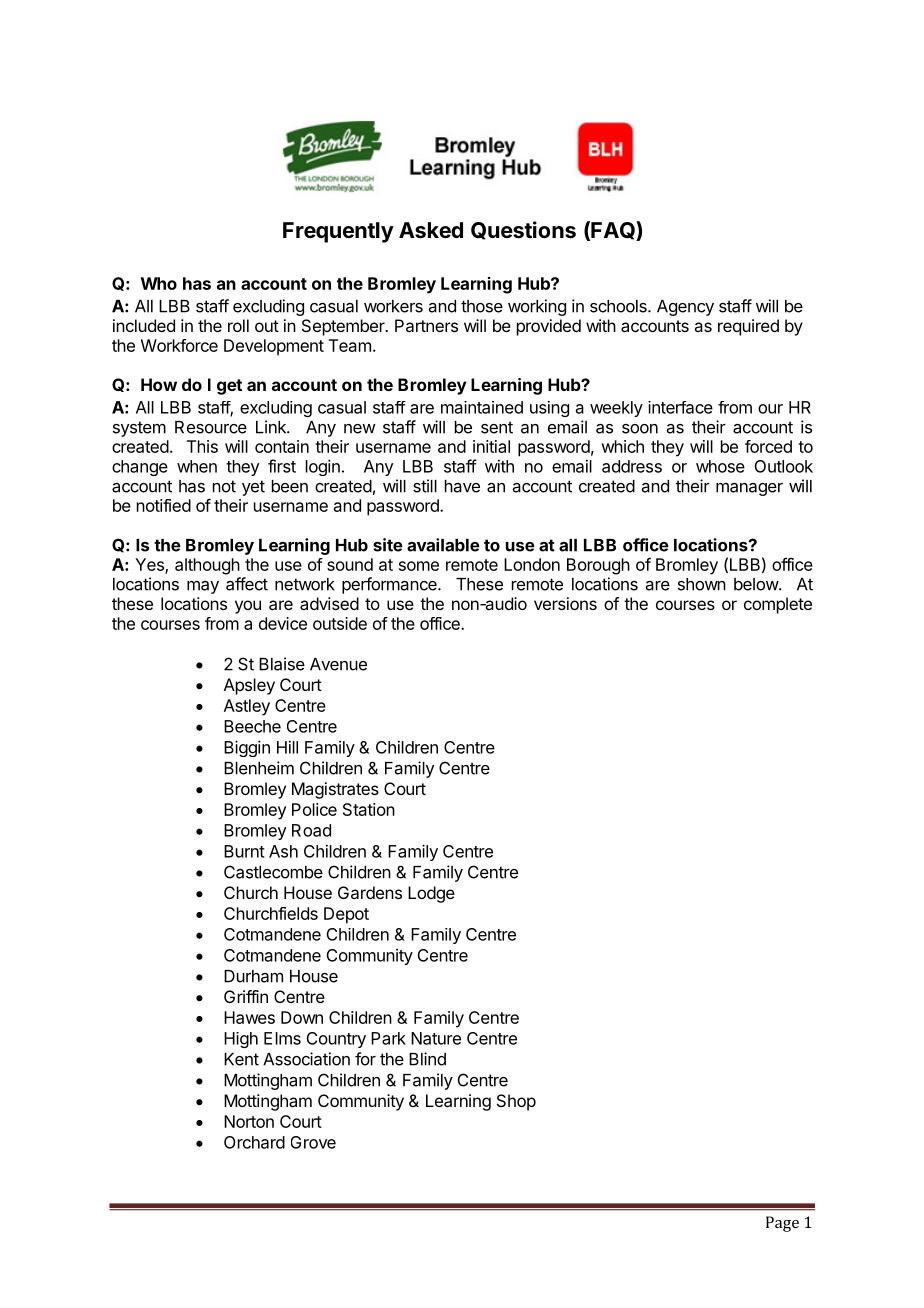  Describe the element at coordinates (702, 584) in the page. I see `shown` at that location.
